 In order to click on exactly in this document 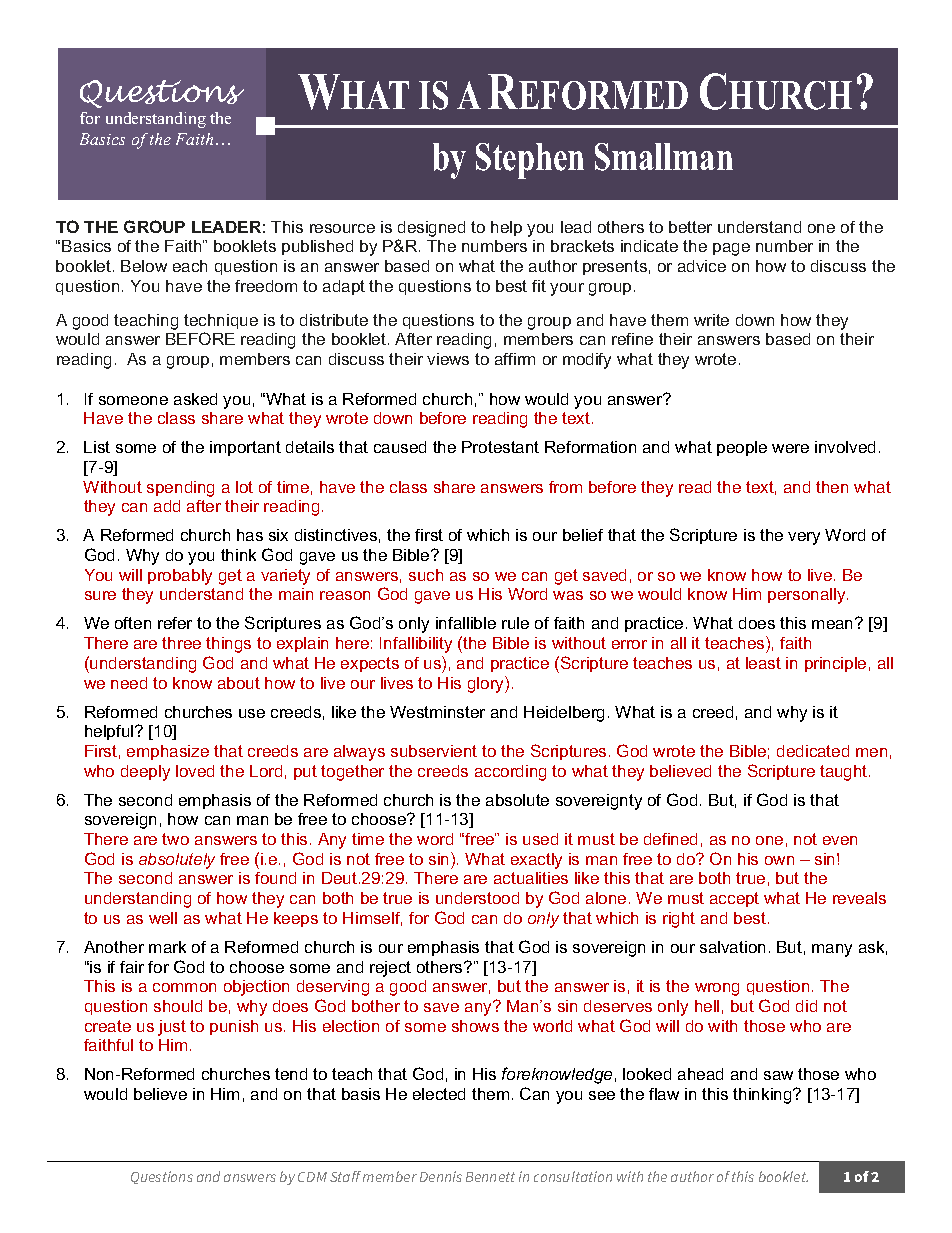, I will do `click(536, 861)`.
